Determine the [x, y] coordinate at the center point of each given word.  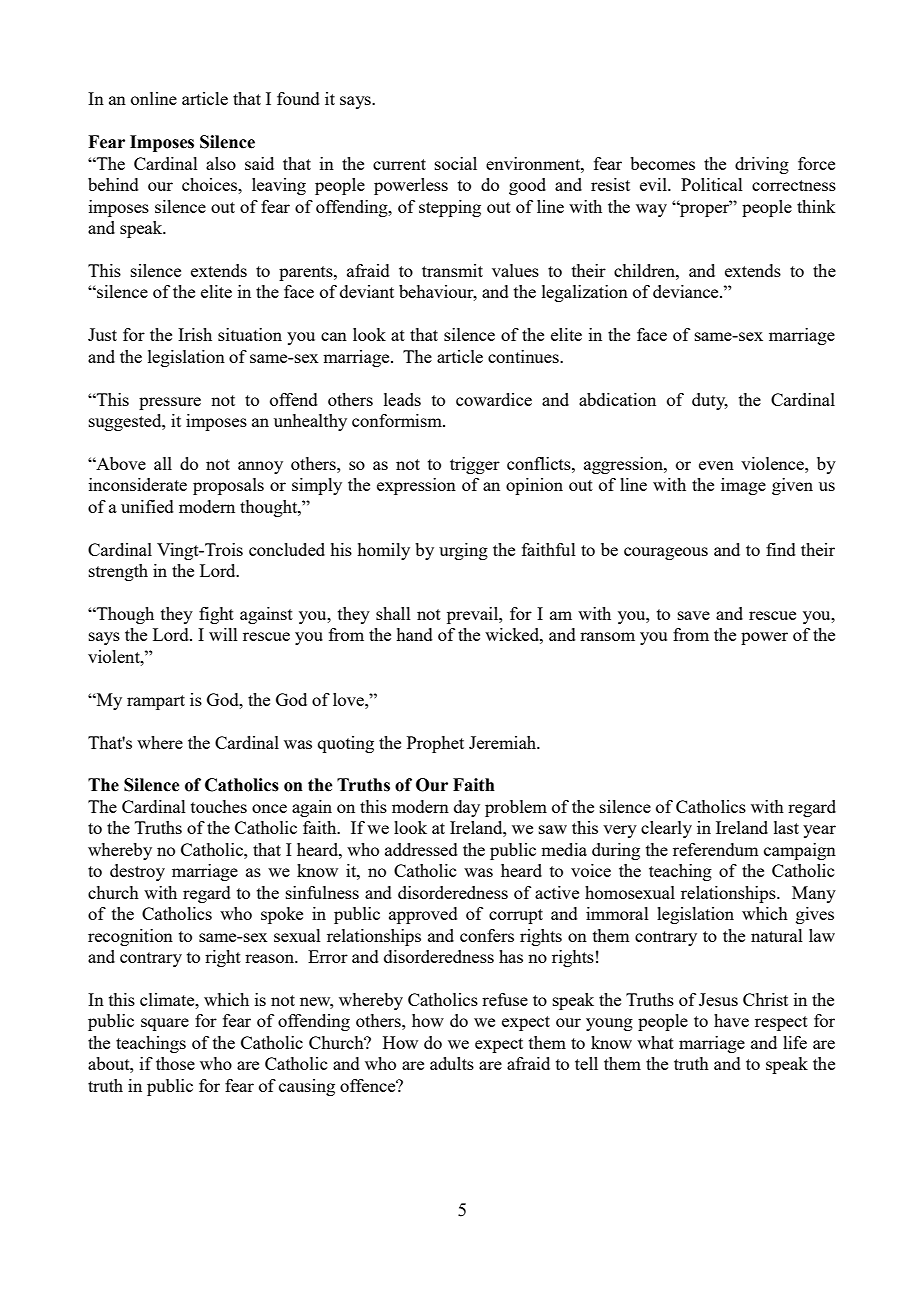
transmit [452, 270]
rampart [156, 702]
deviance [687, 291]
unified [147, 506]
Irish [195, 334]
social [456, 163]
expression [416, 486]
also [221, 163]
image [743, 486]
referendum [715, 849]
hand [414, 634]
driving [762, 165]
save [694, 615]
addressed [421, 849]
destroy [137, 872]
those [175, 1063]
